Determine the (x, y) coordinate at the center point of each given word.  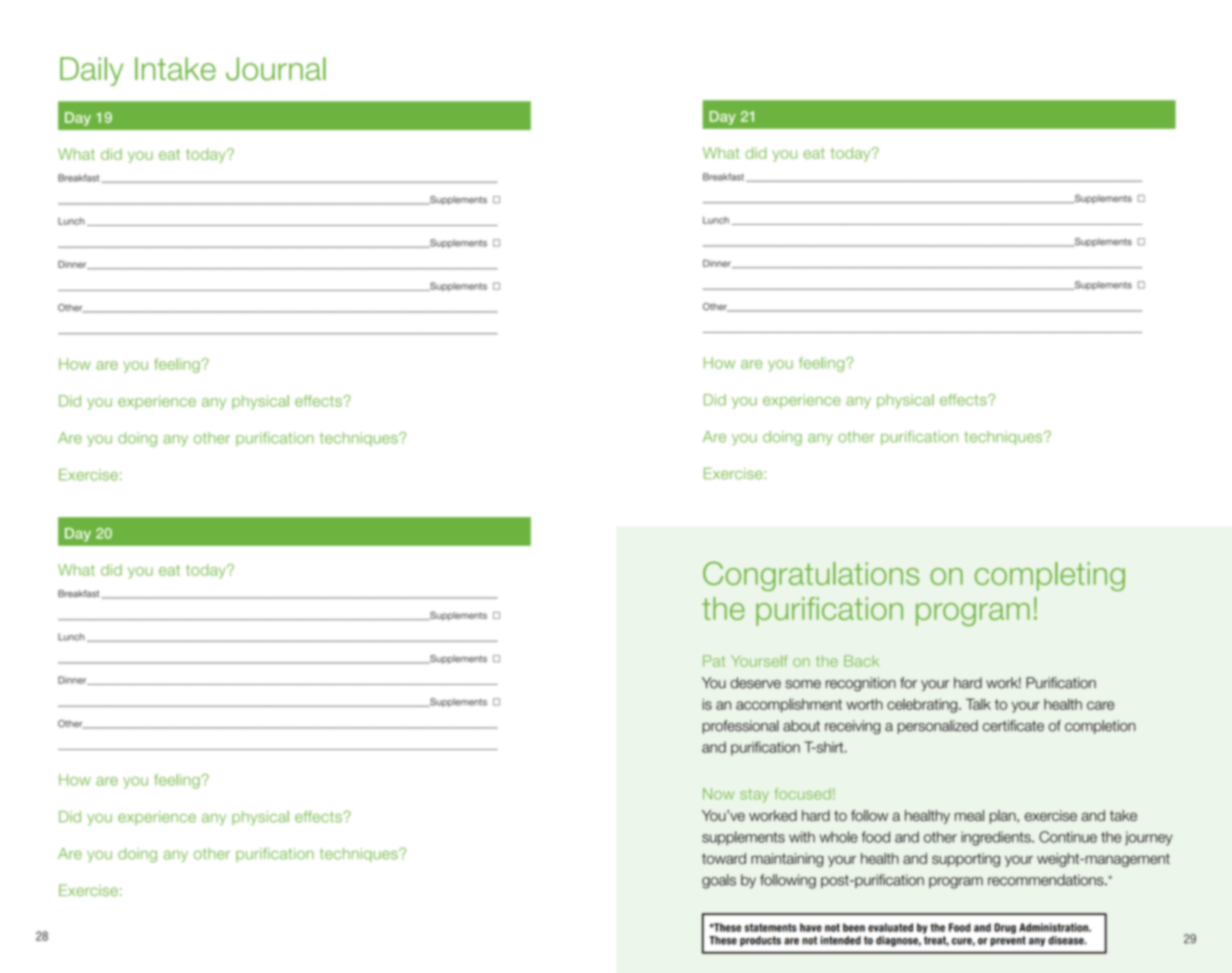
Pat (714, 661)
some (803, 684)
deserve (755, 683)
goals (719, 881)
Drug (1005, 928)
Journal (276, 69)
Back (861, 661)
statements (771, 927)
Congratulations (811, 576)
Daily (91, 71)
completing (1050, 576)
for (908, 683)
